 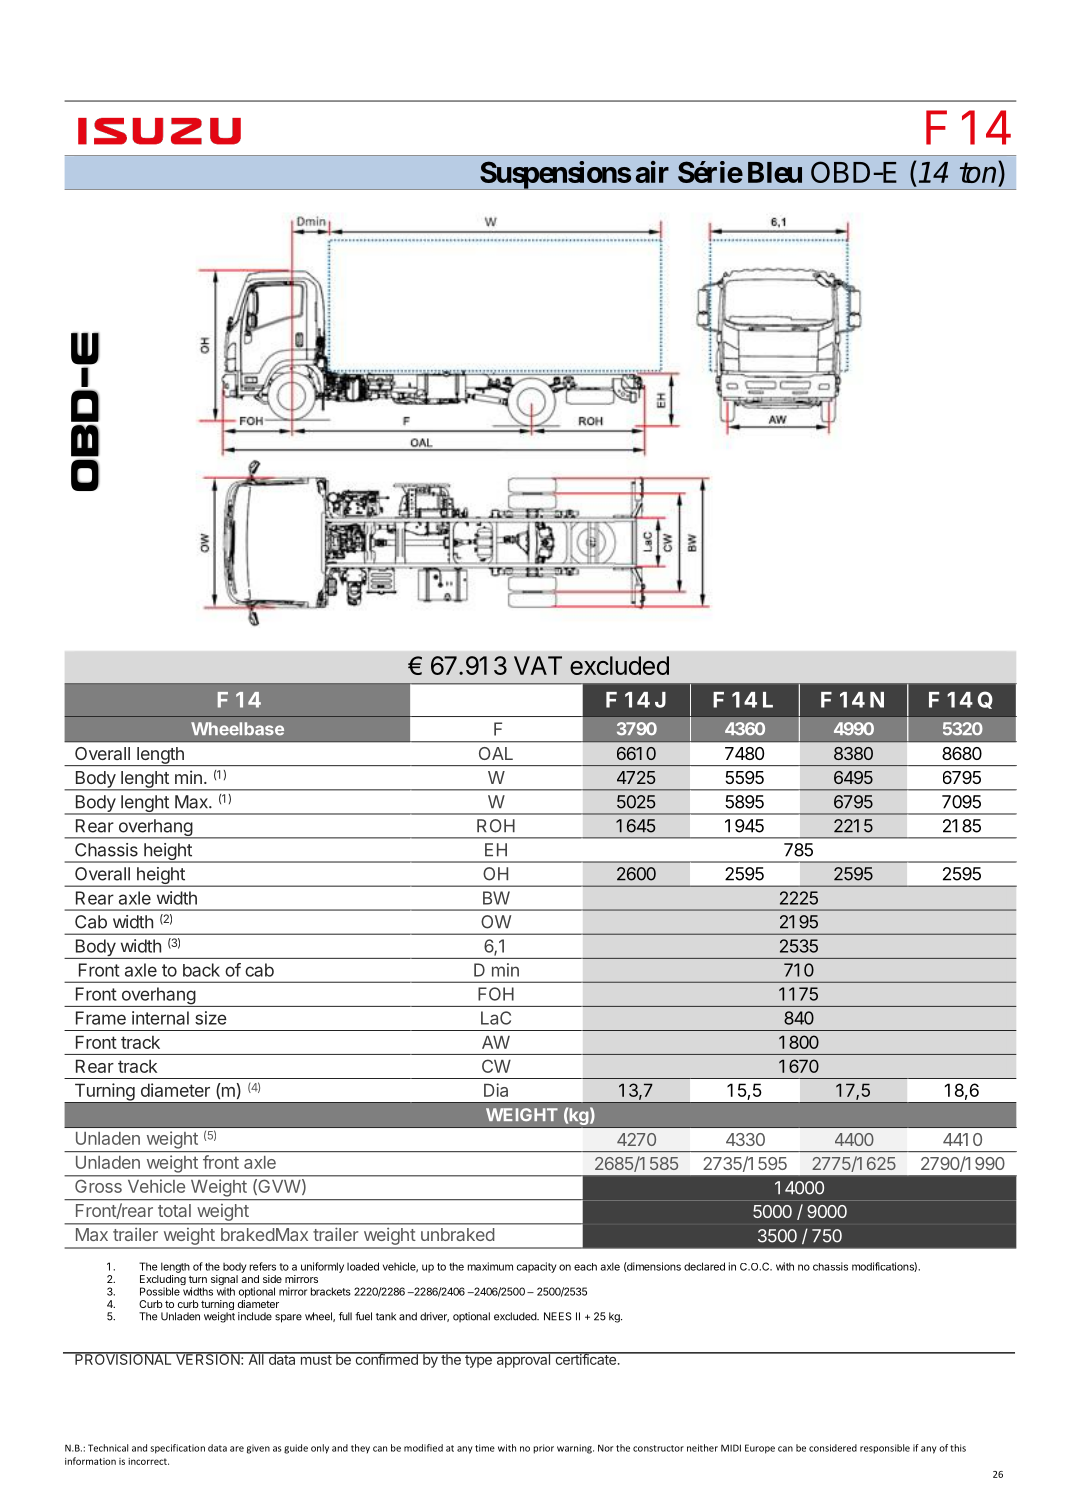 What do you see at coordinates (536, 1267) in the screenshot?
I see `capacity` at bounding box center [536, 1267].
